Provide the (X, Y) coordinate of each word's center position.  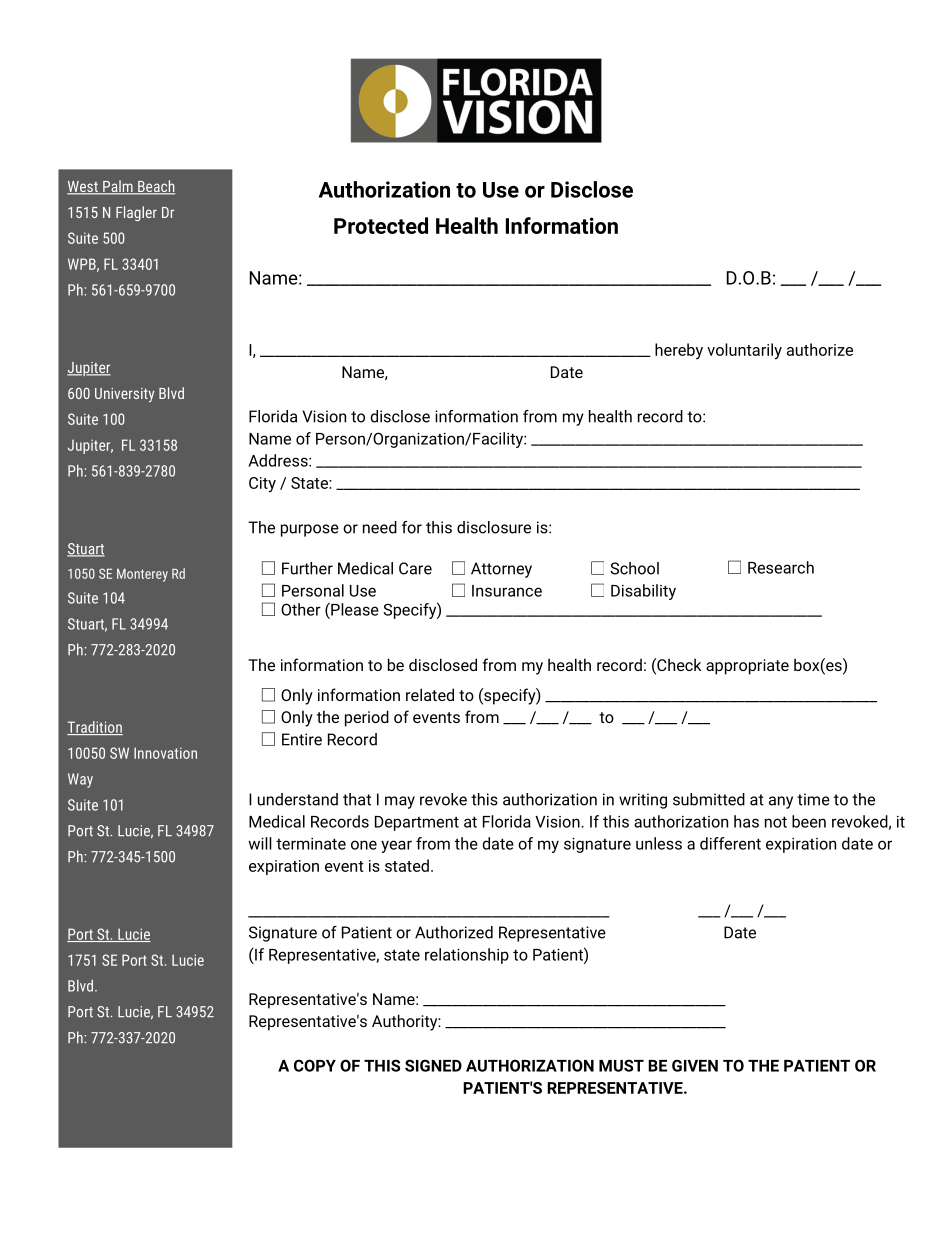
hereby (679, 351)
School (634, 568)
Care (415, 568)
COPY (315, 1065)
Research (781, 567)
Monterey (142, 575)
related (430, 694)
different (730, 843)
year (396, 846)
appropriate (747, 667)
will (260, 843)
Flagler (136, 213)
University (124, 395)
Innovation (165, 753)
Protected (381, 225)
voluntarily (744, 351)
